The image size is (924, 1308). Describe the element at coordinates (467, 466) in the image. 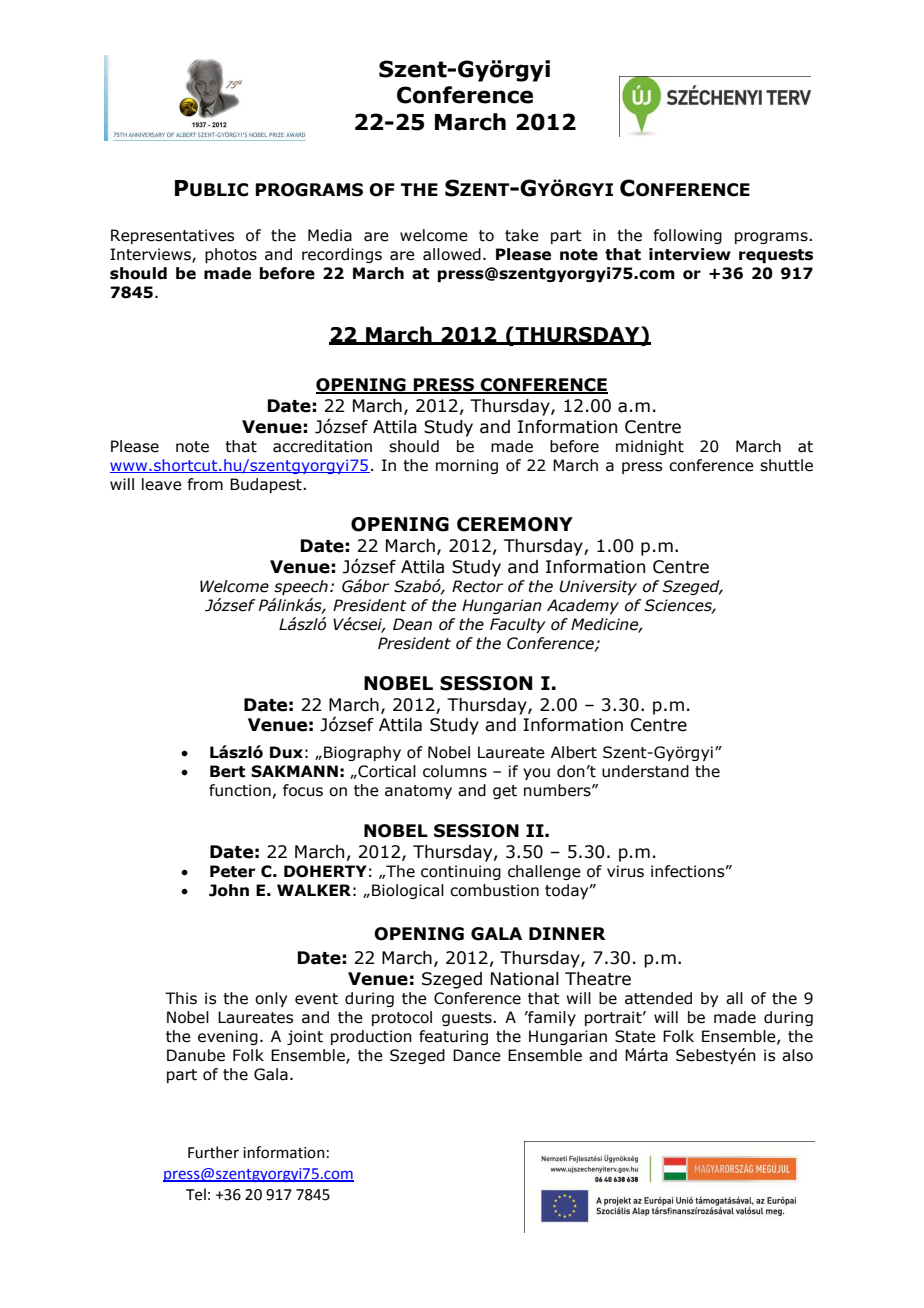

I see `morning` at that location.
